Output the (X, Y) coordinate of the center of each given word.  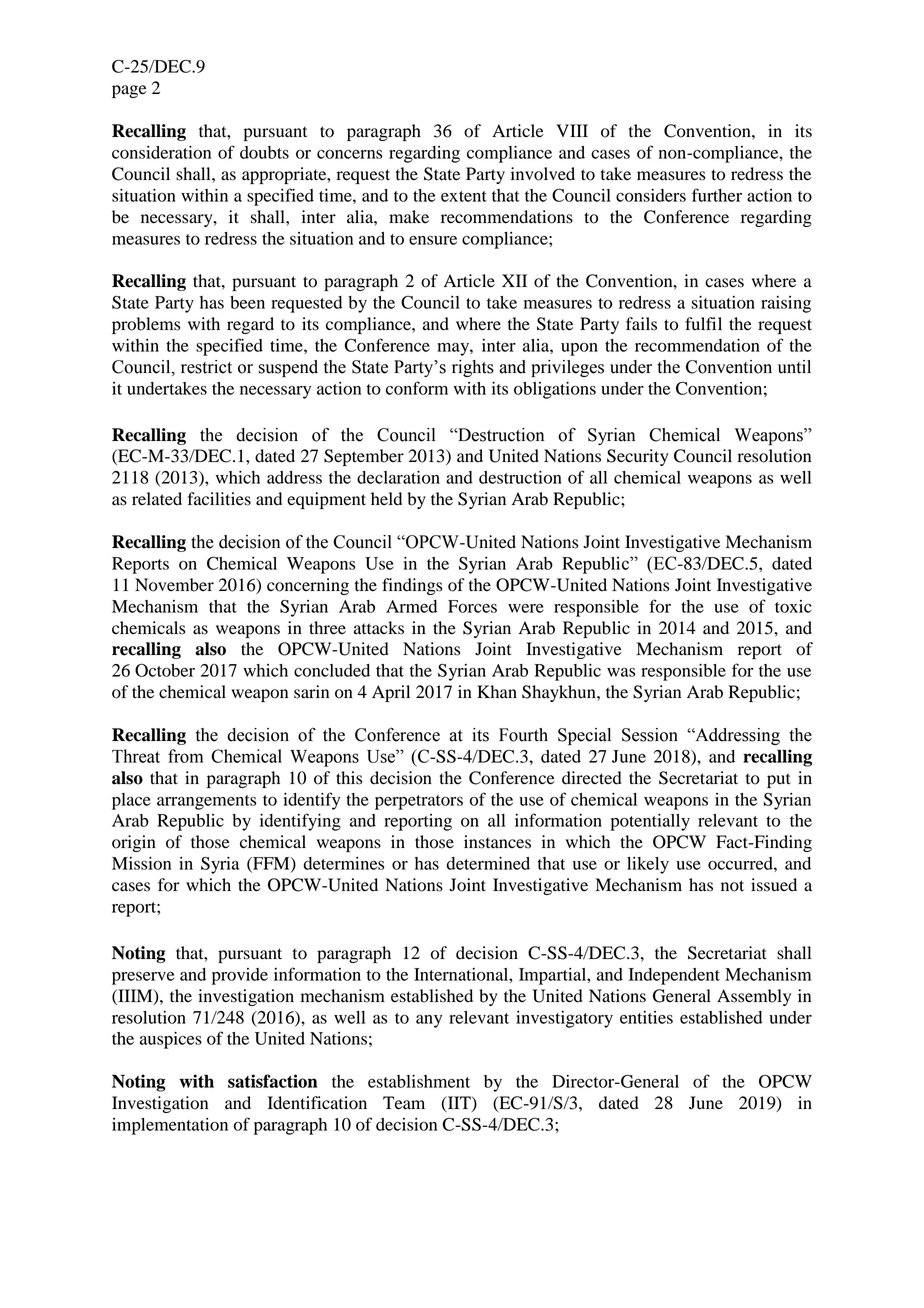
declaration (398, 477)
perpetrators (419, 802)
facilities (219, 499)
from (185, 756)
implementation (170, 1126)
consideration (161, 152)
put (779, 780)
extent (464, 196)
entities (646, 1017)
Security (638, 457)
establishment (419, 1081)
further (717, 195)
